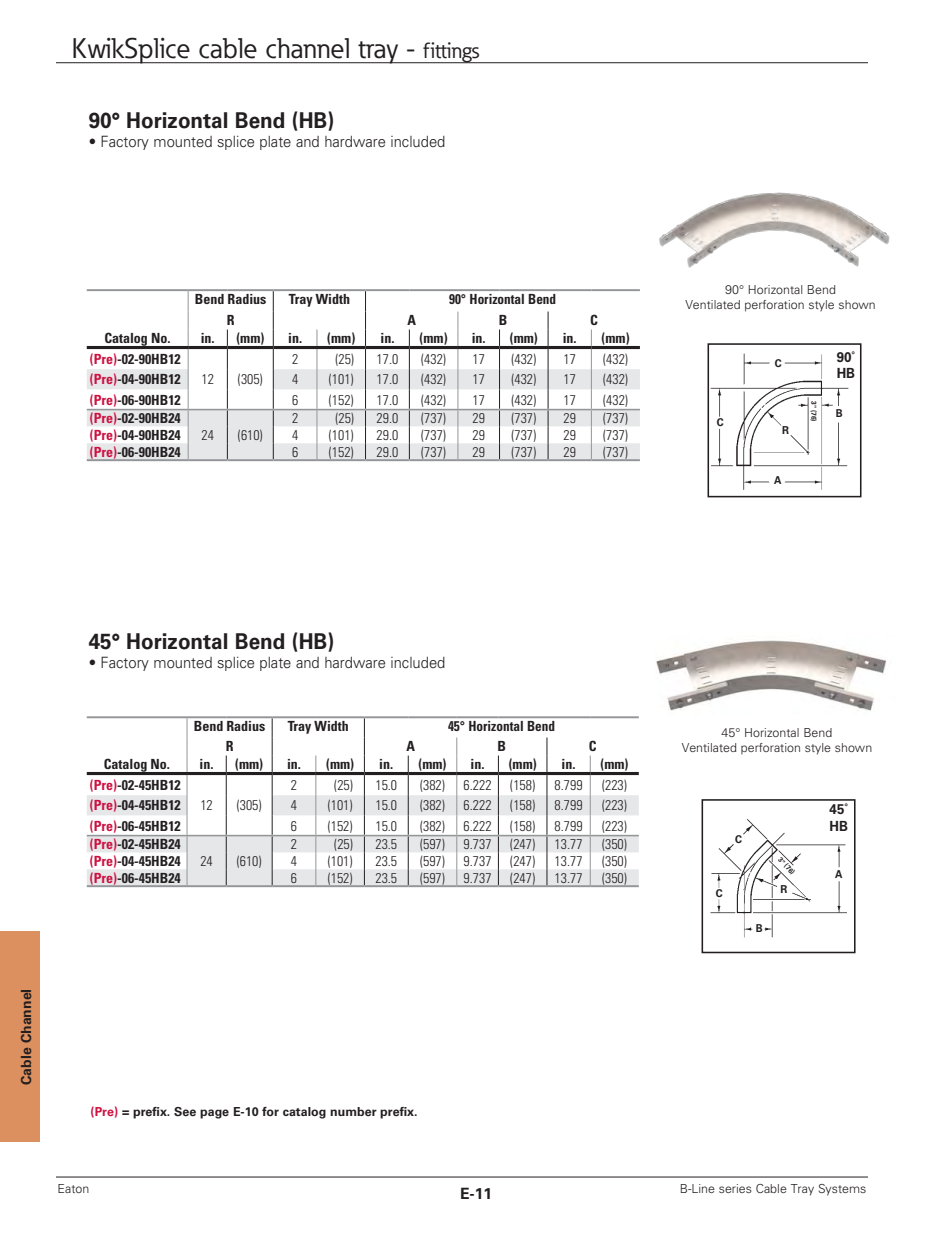 The height and width of the screenshot is (1233, 952). What do you see at coordinates (353, 1111) in the screenshot?
I see `number` at bounding box center [353, 1111].
